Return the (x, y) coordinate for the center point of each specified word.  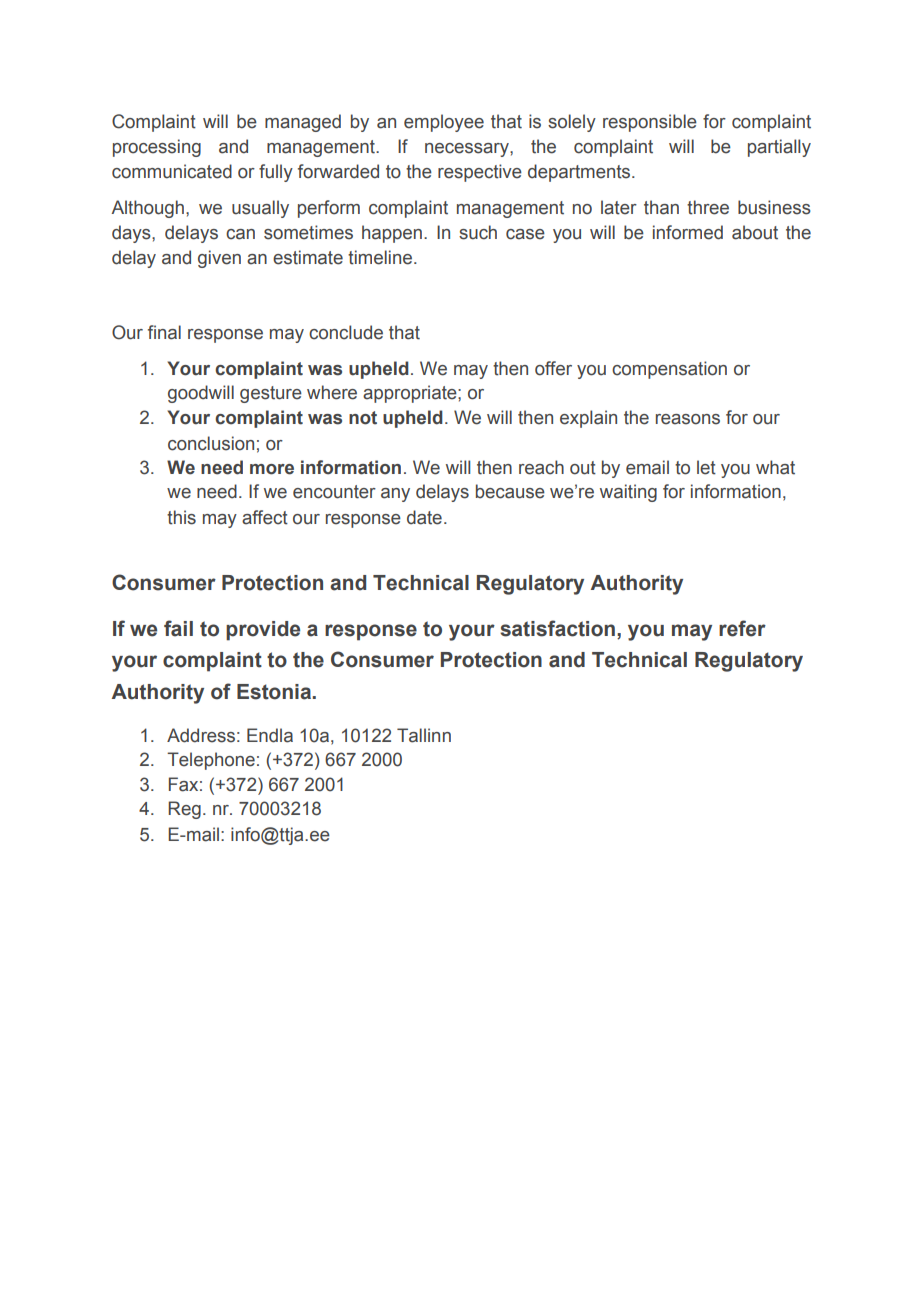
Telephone (211, 761)
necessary (468, 150)
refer (742, 628)
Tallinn (424, 735)
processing (157, 148)
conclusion (211, 443)
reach (541, 467)
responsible (650, 123)
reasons (688, 419)
